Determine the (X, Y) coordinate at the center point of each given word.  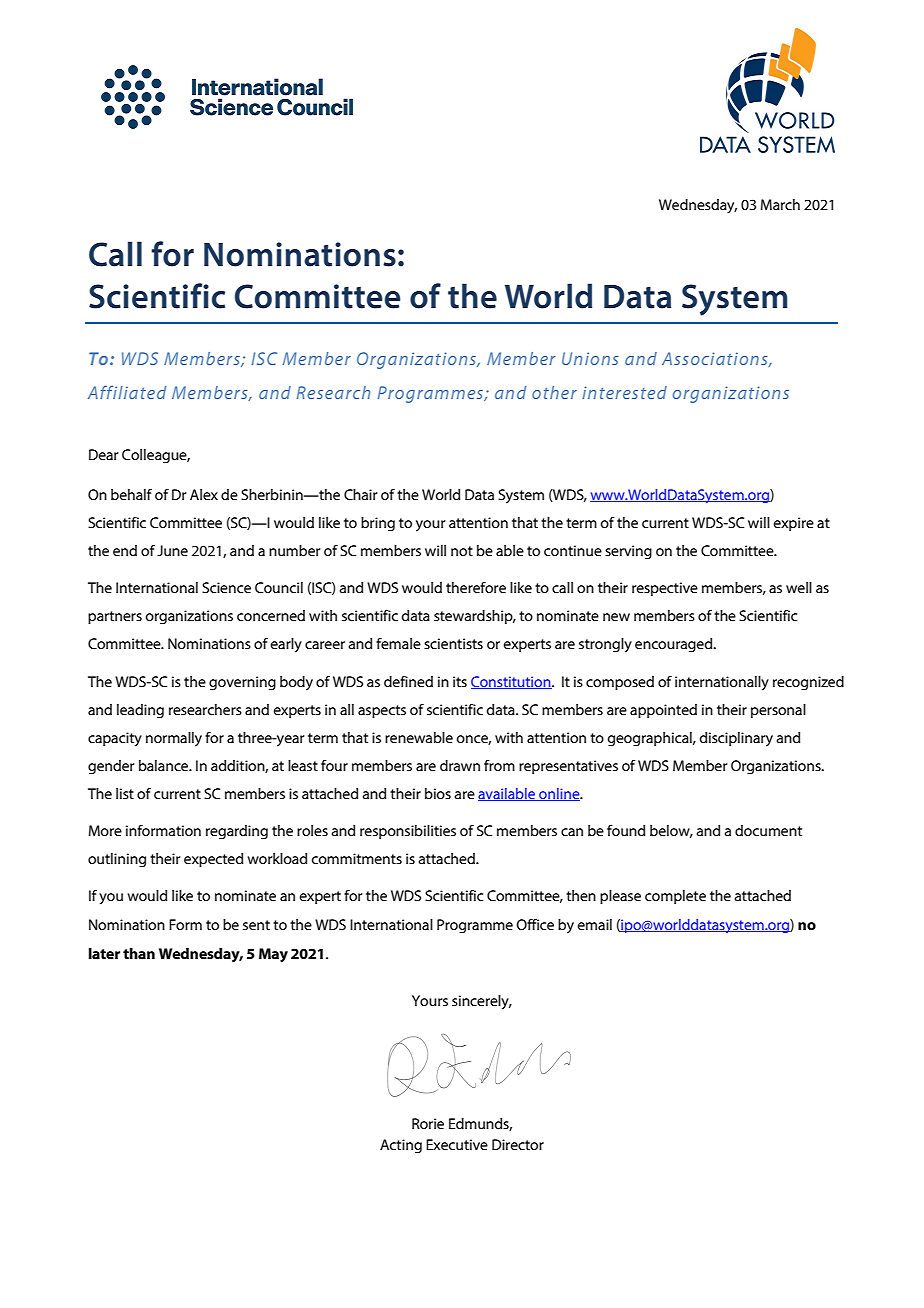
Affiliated (127, 392)
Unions (590, 358)
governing (242, 683)
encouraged (675, 645)
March (780, 204)
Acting (401, 1146)
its (460, 681)
